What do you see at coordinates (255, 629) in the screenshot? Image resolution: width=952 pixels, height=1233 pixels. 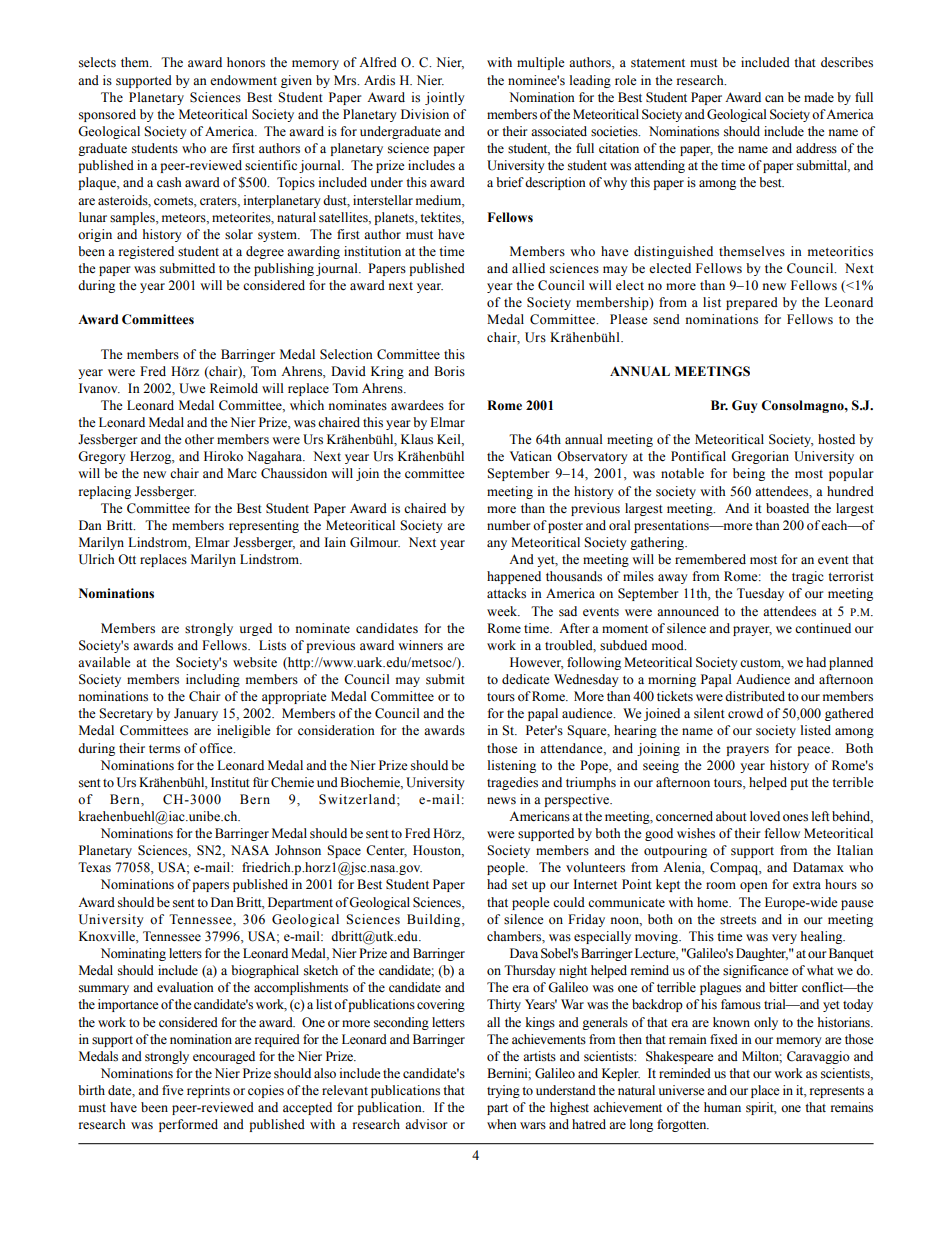 I see `urged` at bounding box center [255, 629].
